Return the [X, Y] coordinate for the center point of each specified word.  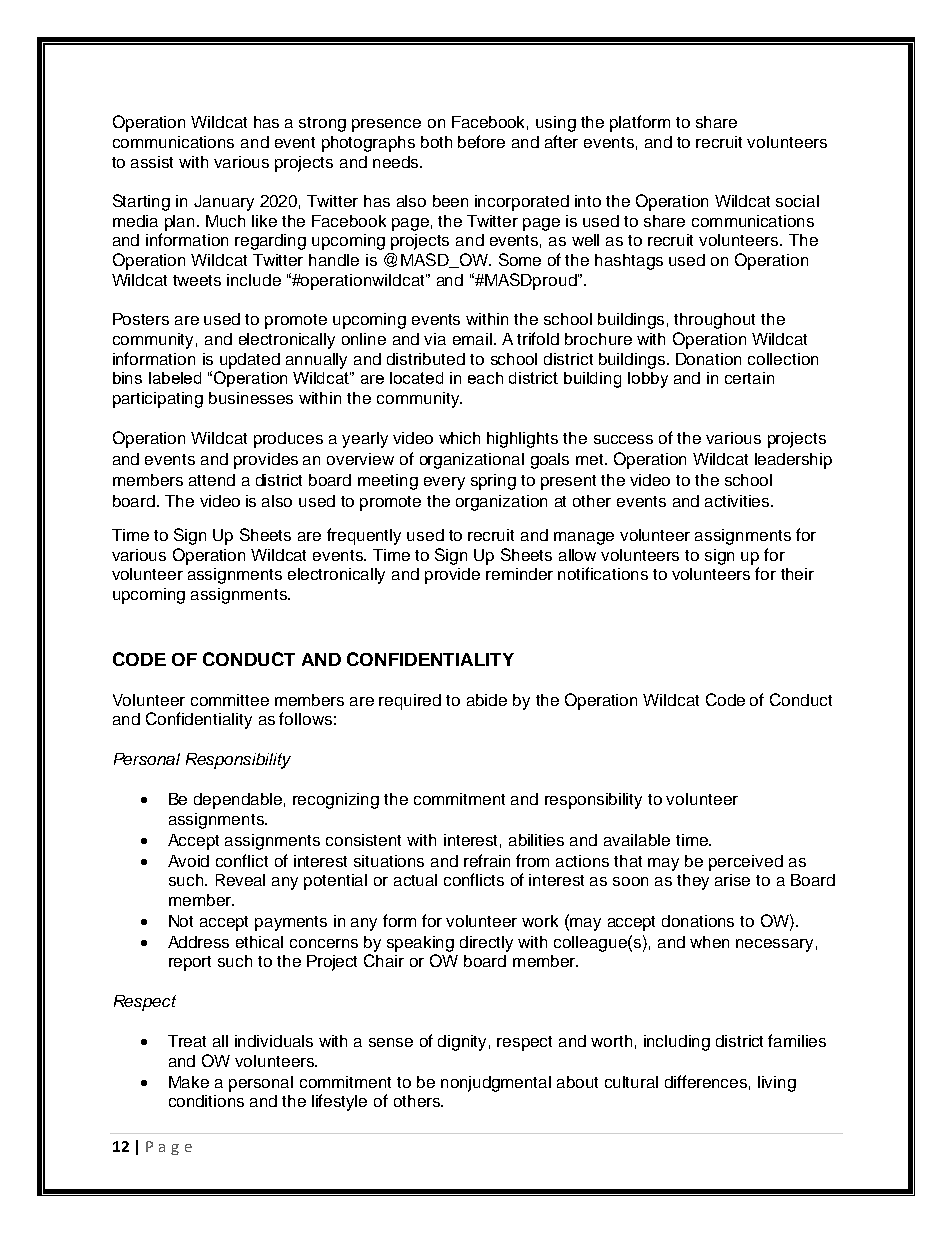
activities [738, 501]
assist [152, 162]
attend [212, 480]
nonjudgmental [496, 1084]
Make [189, 1082]
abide [487, 700]
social [797, 201]
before [481, 141]
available [637, 840]
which [459, 438]
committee [230, 700]
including [677, 1043]
